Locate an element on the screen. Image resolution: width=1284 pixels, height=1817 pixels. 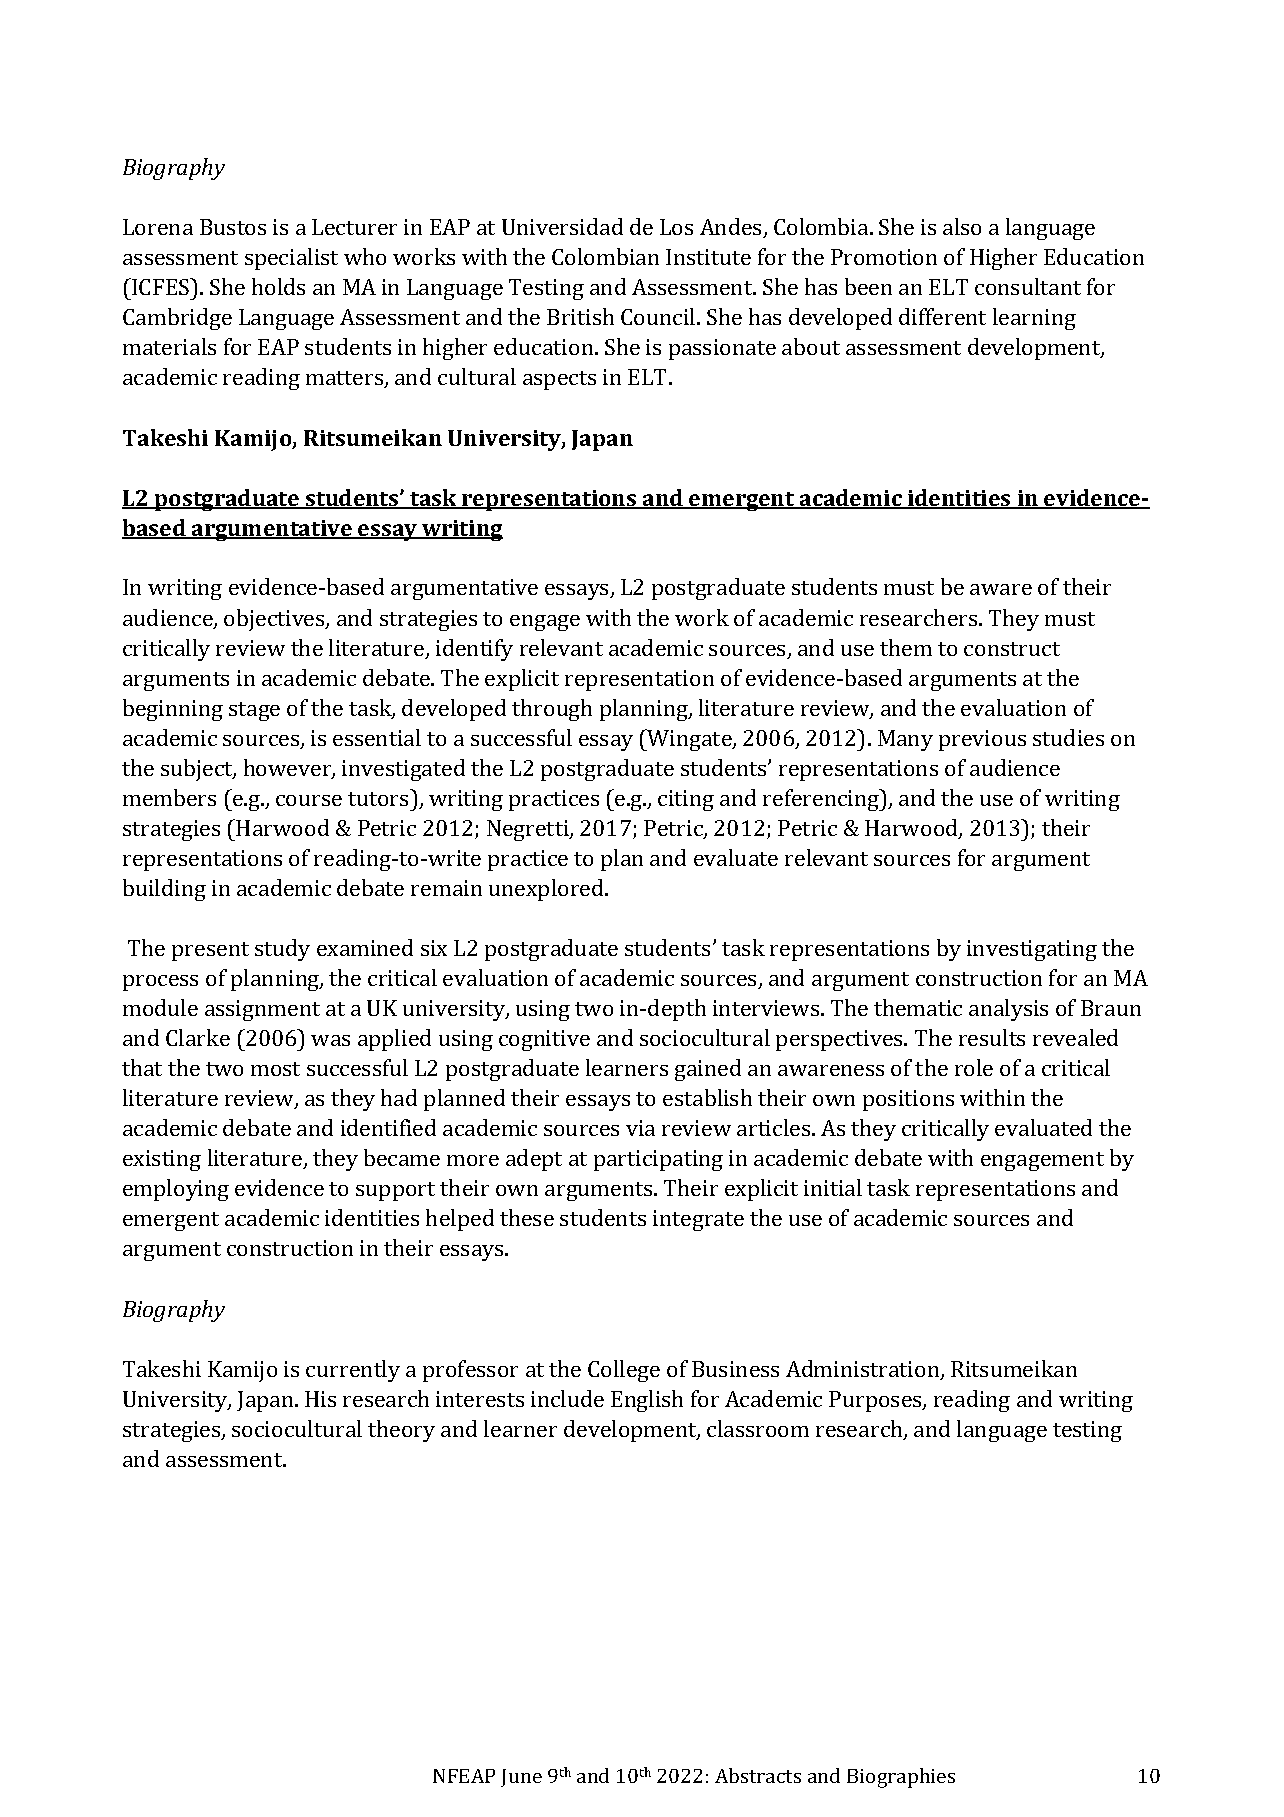
assignment is located at coordinates (262, 1010).
